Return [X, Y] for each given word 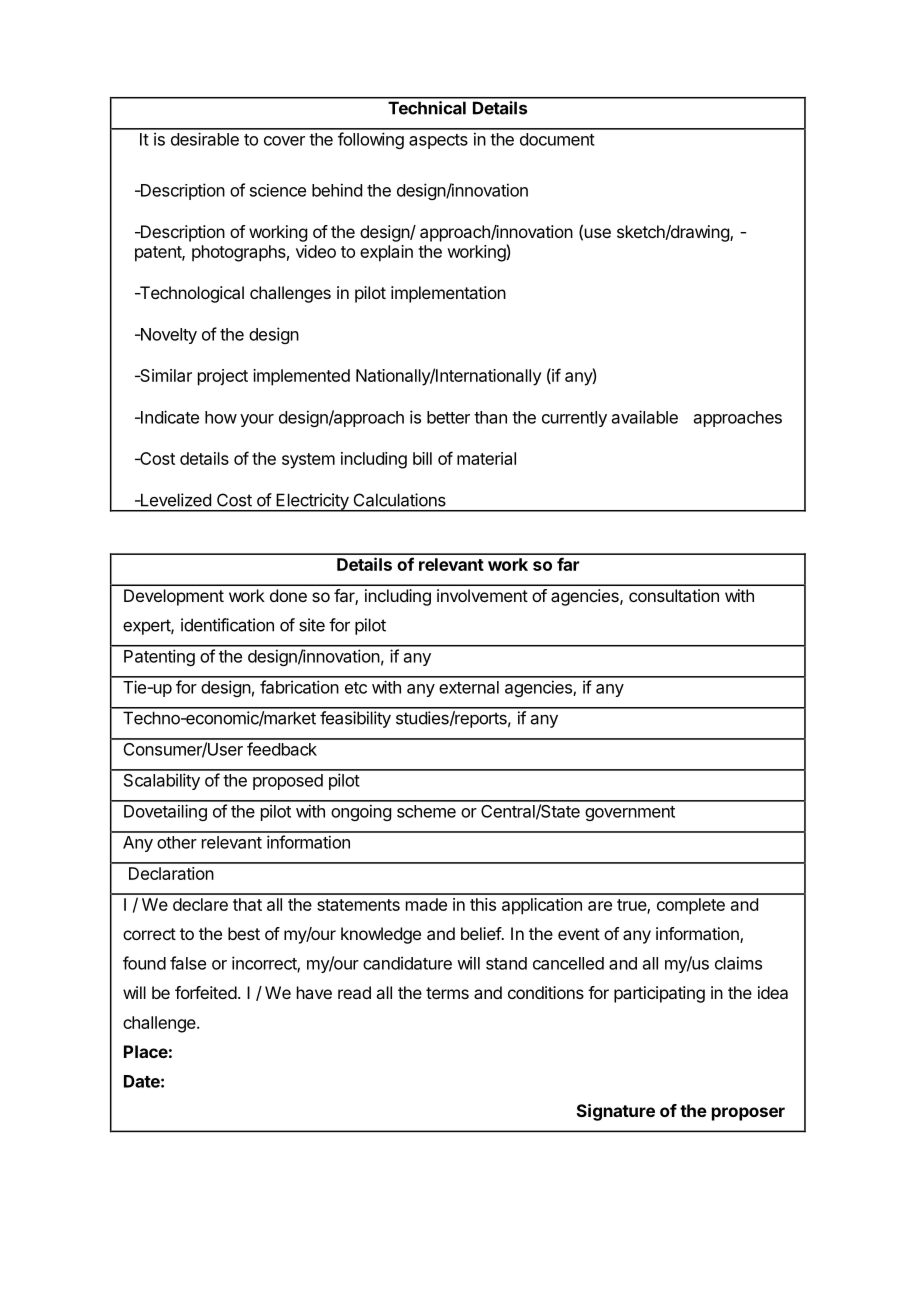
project [223, 377]
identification [227, 625]
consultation [674, 595]
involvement [482, 595]
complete [691, 906]
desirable [205, 139]
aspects [438, 141]
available [645, 417]
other [177, 842]
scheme [426, 811]
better [448, 417]
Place [146, 1051]
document [557, 139]
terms [447, 993]
